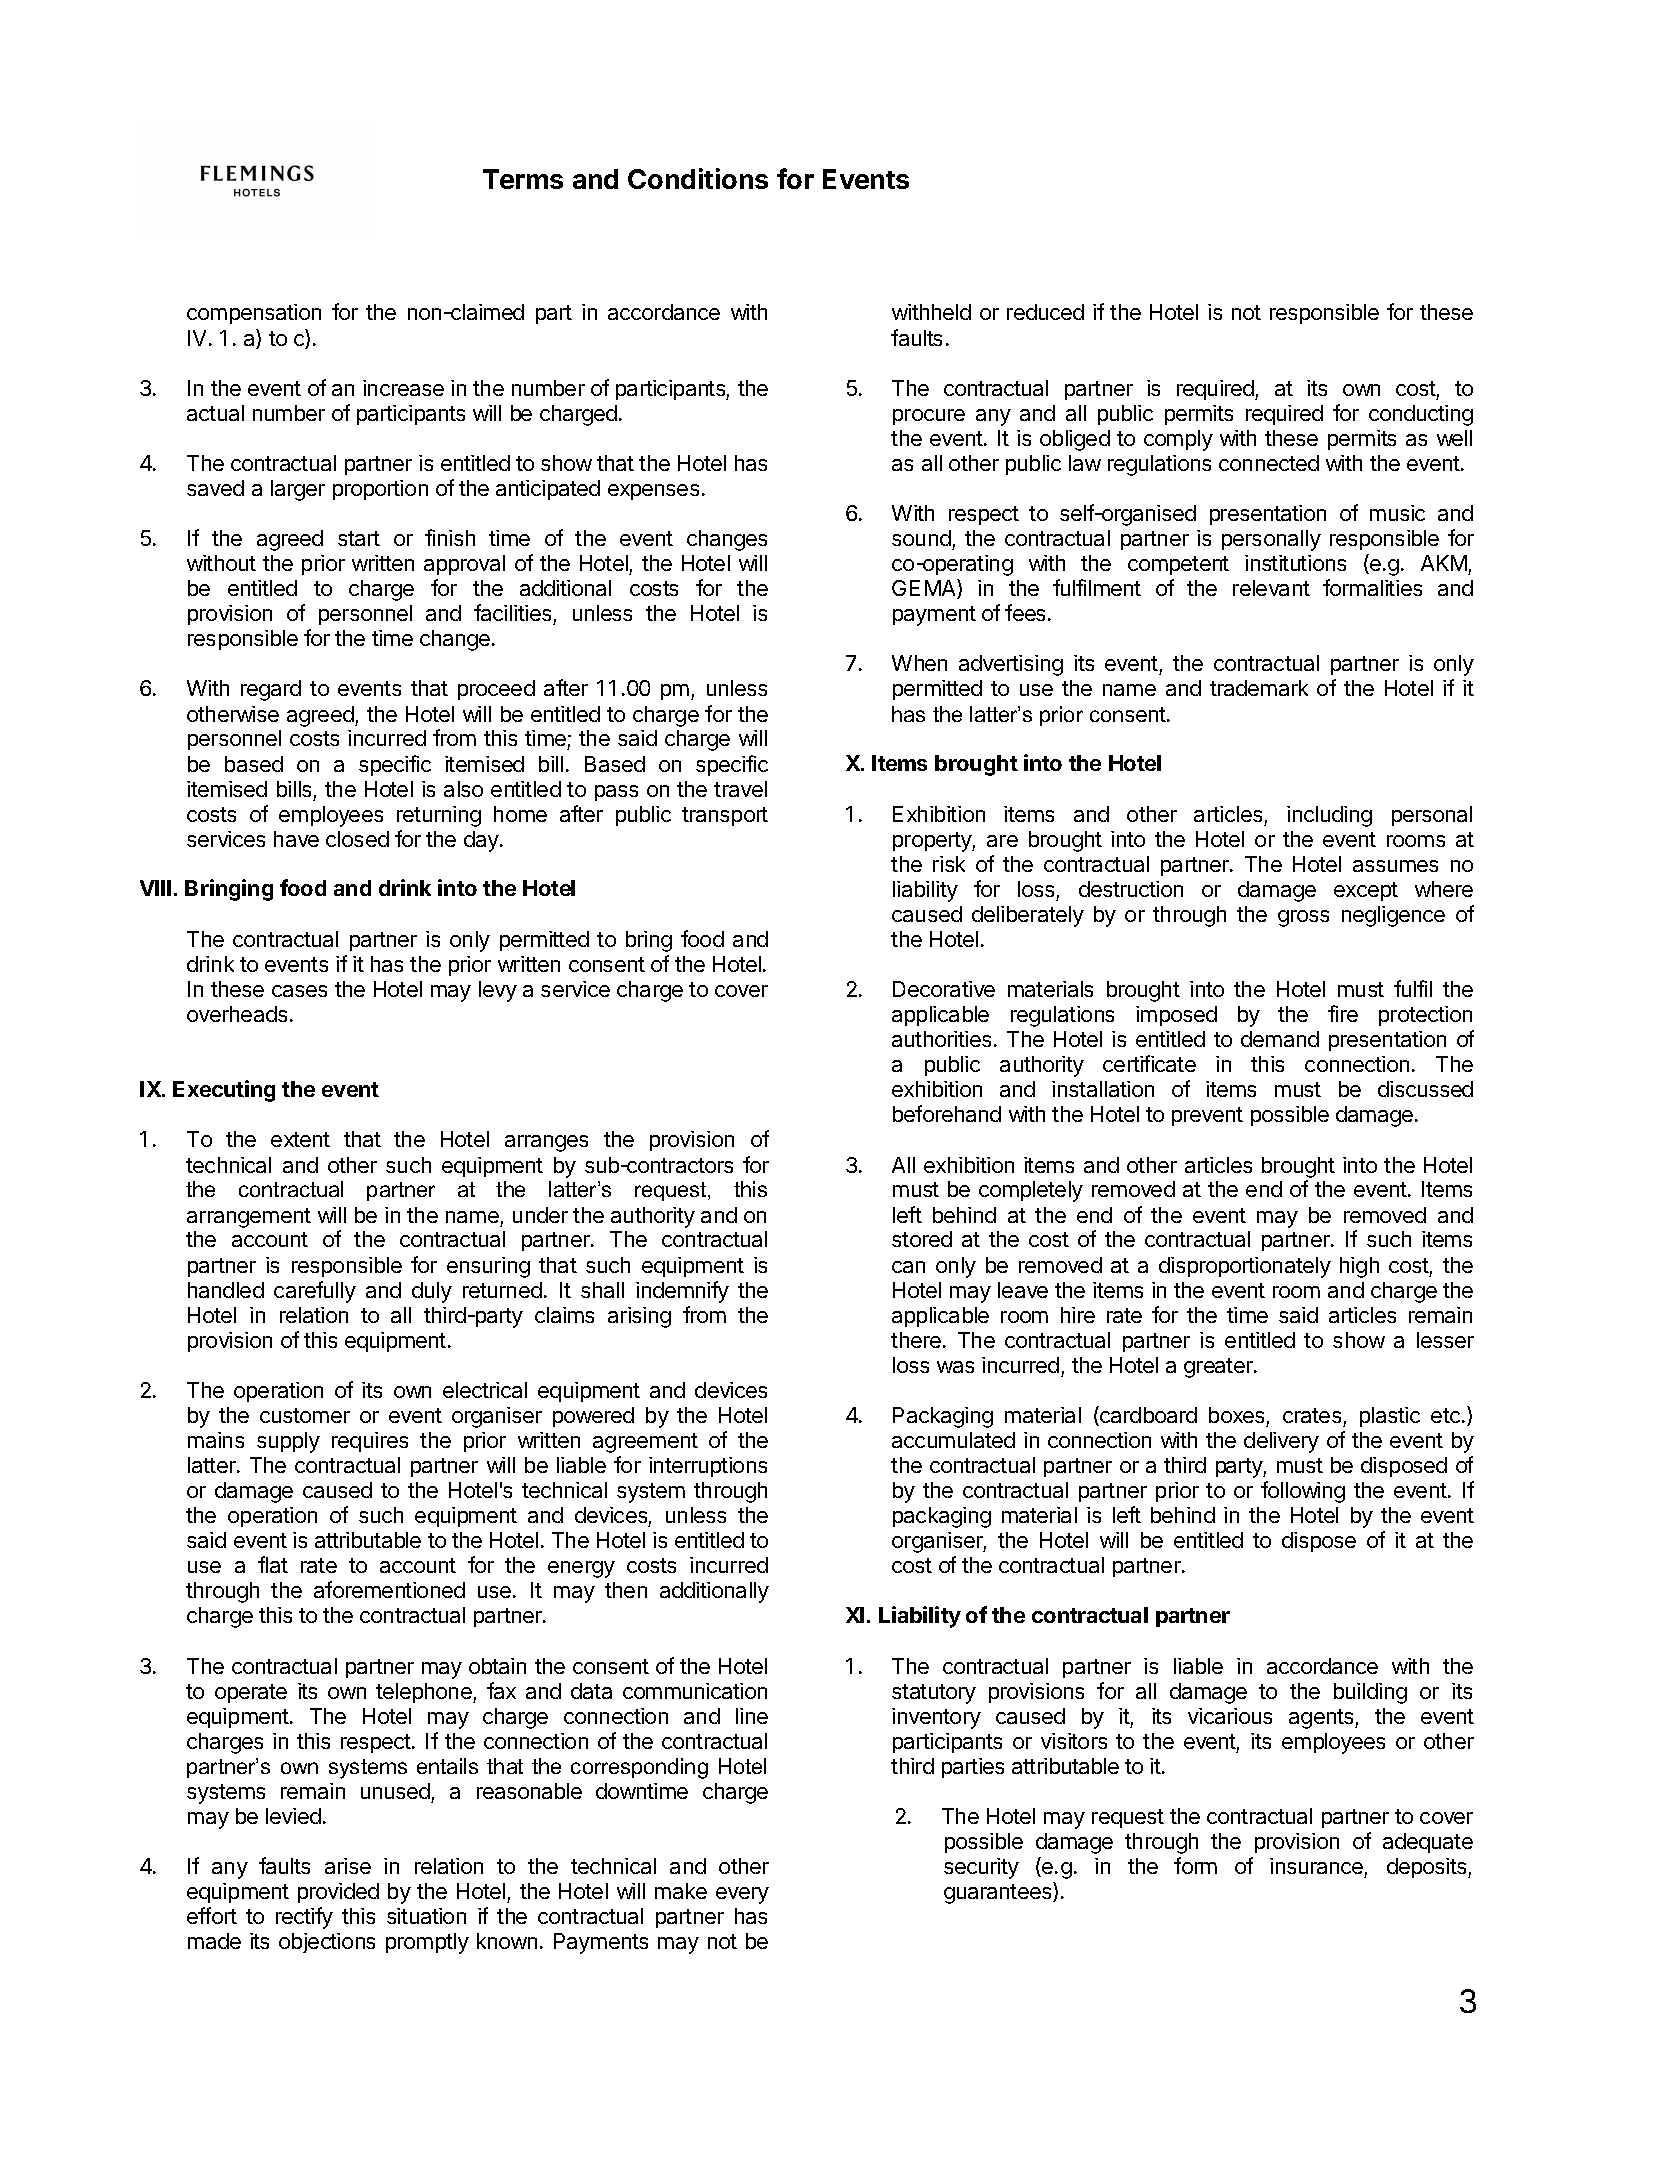 This screenshot has height=2157, width=1667. What do you see at coordinates (338, 1893) in the screenshot?
I see `provided` at bounding box center [338, 1893].
